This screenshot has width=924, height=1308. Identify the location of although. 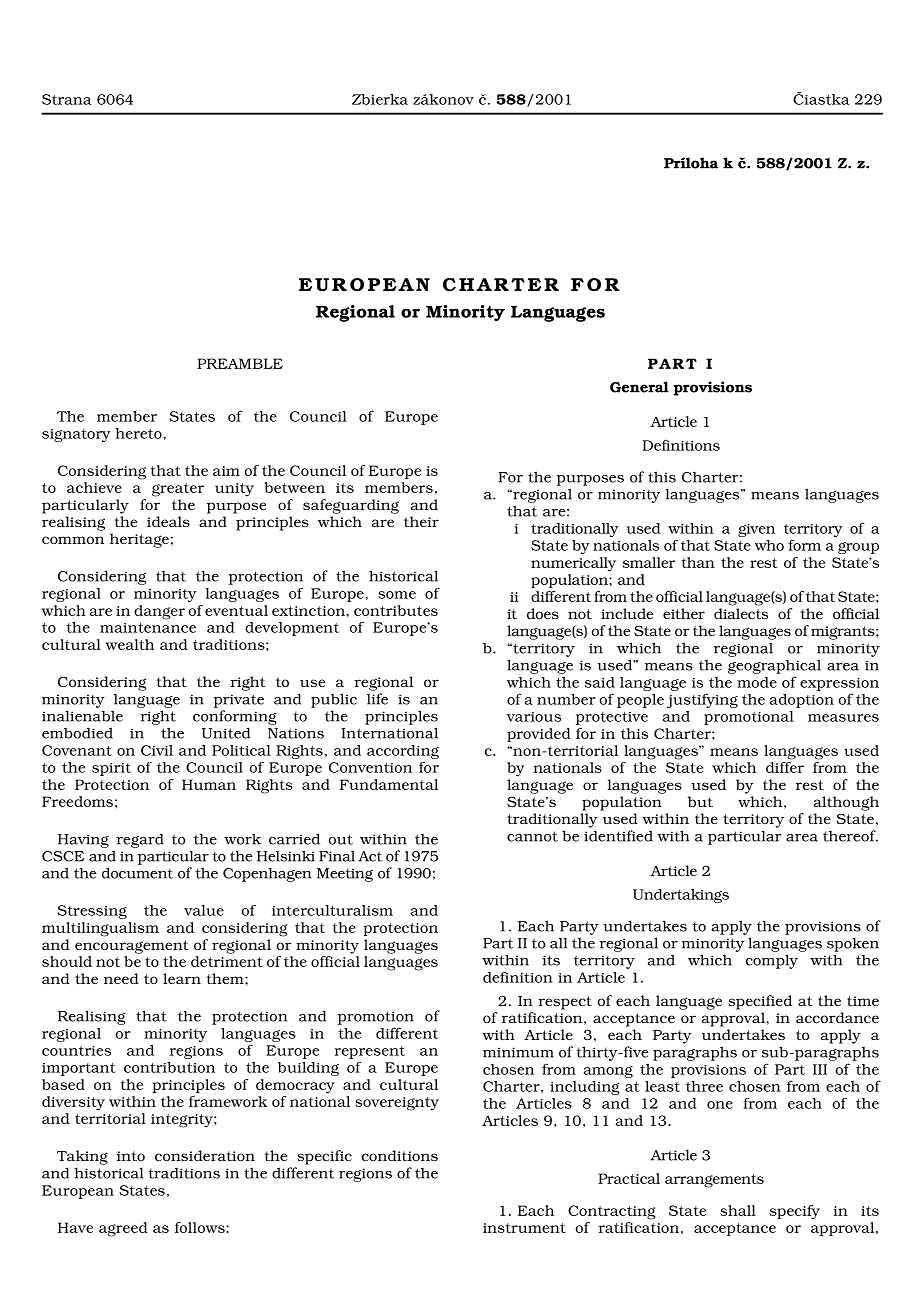
(846, 803).
